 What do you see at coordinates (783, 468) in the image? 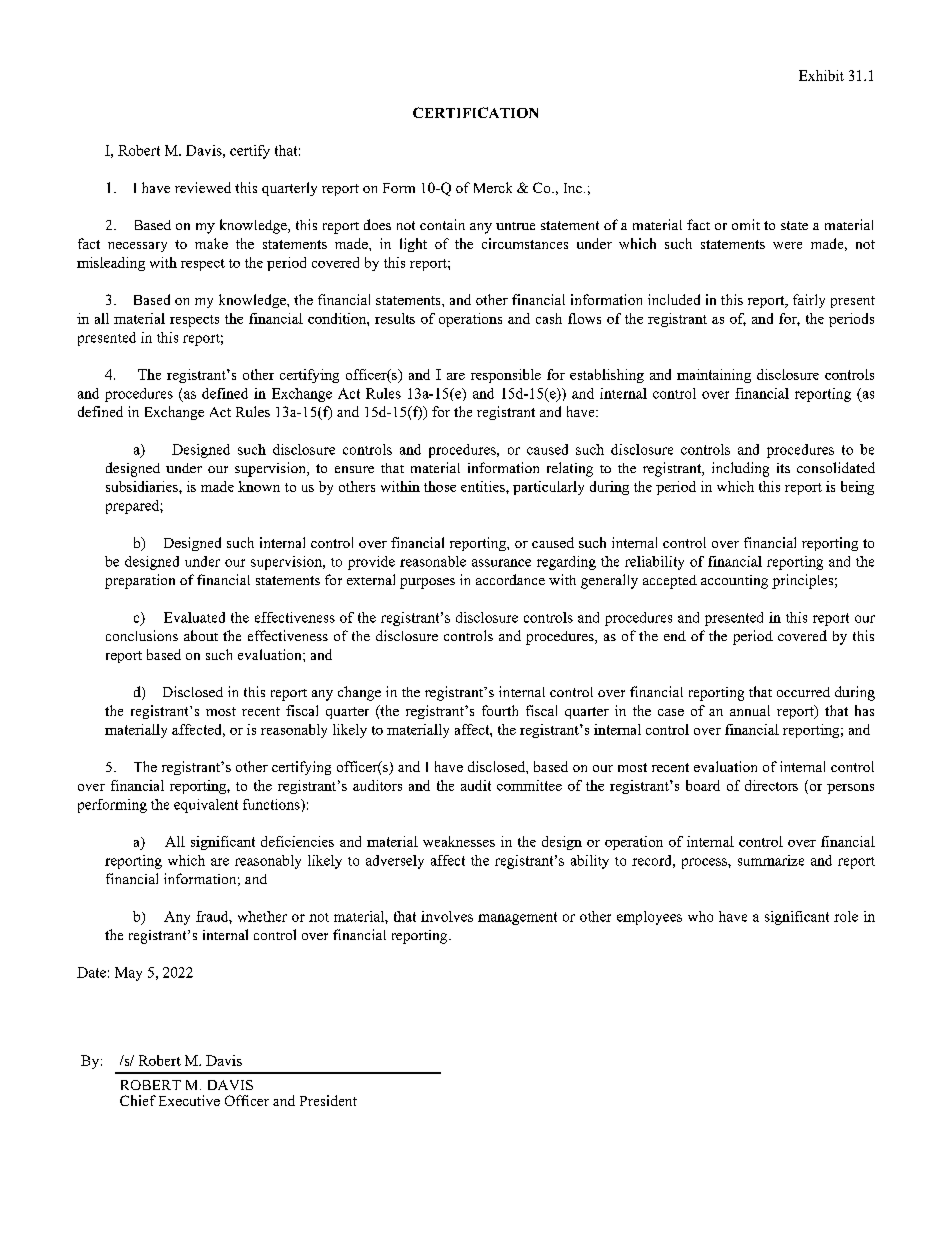
I see `its` at bounding box center [783, 468].
